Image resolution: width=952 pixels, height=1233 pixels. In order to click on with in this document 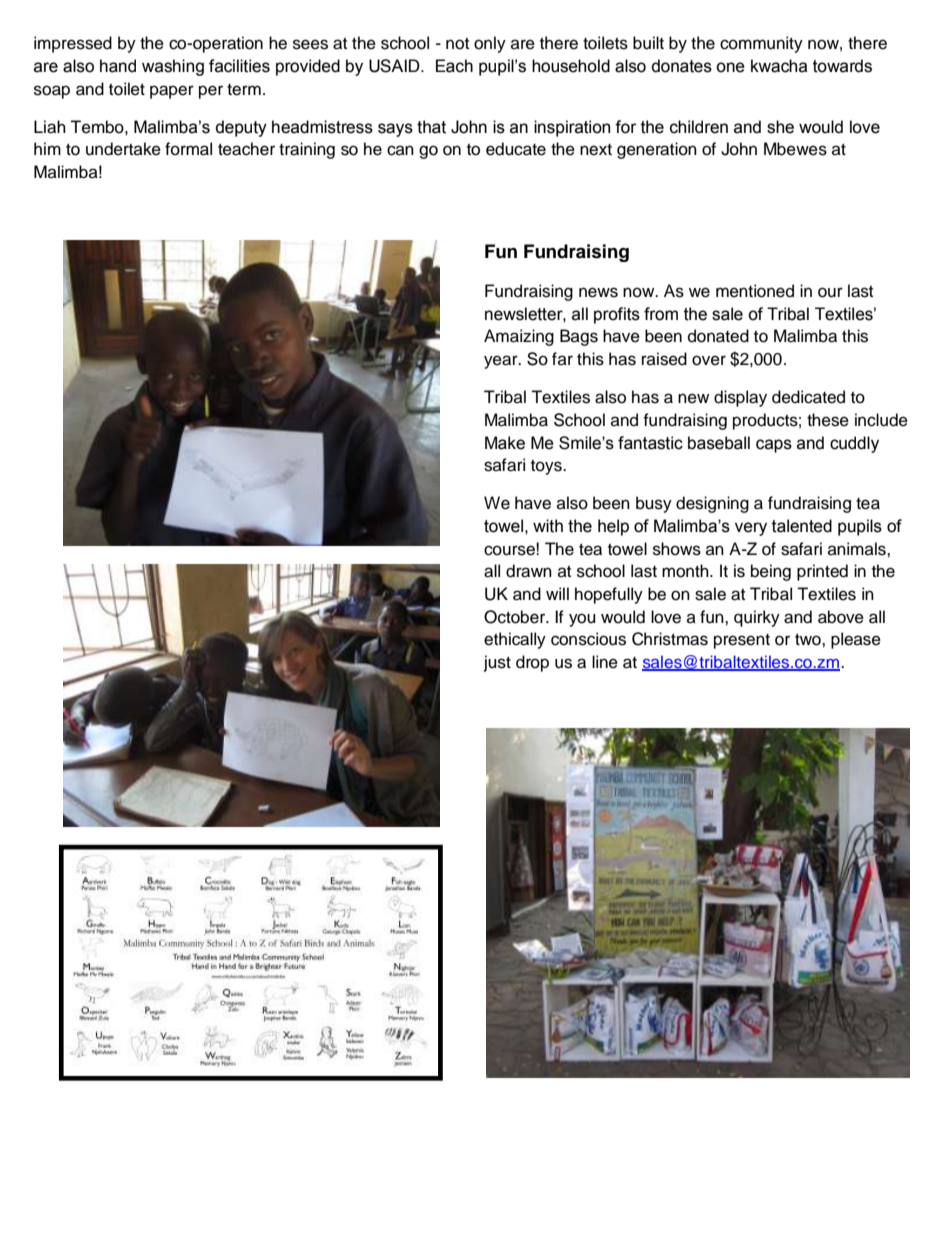, I will do `click(548, 526)`.
